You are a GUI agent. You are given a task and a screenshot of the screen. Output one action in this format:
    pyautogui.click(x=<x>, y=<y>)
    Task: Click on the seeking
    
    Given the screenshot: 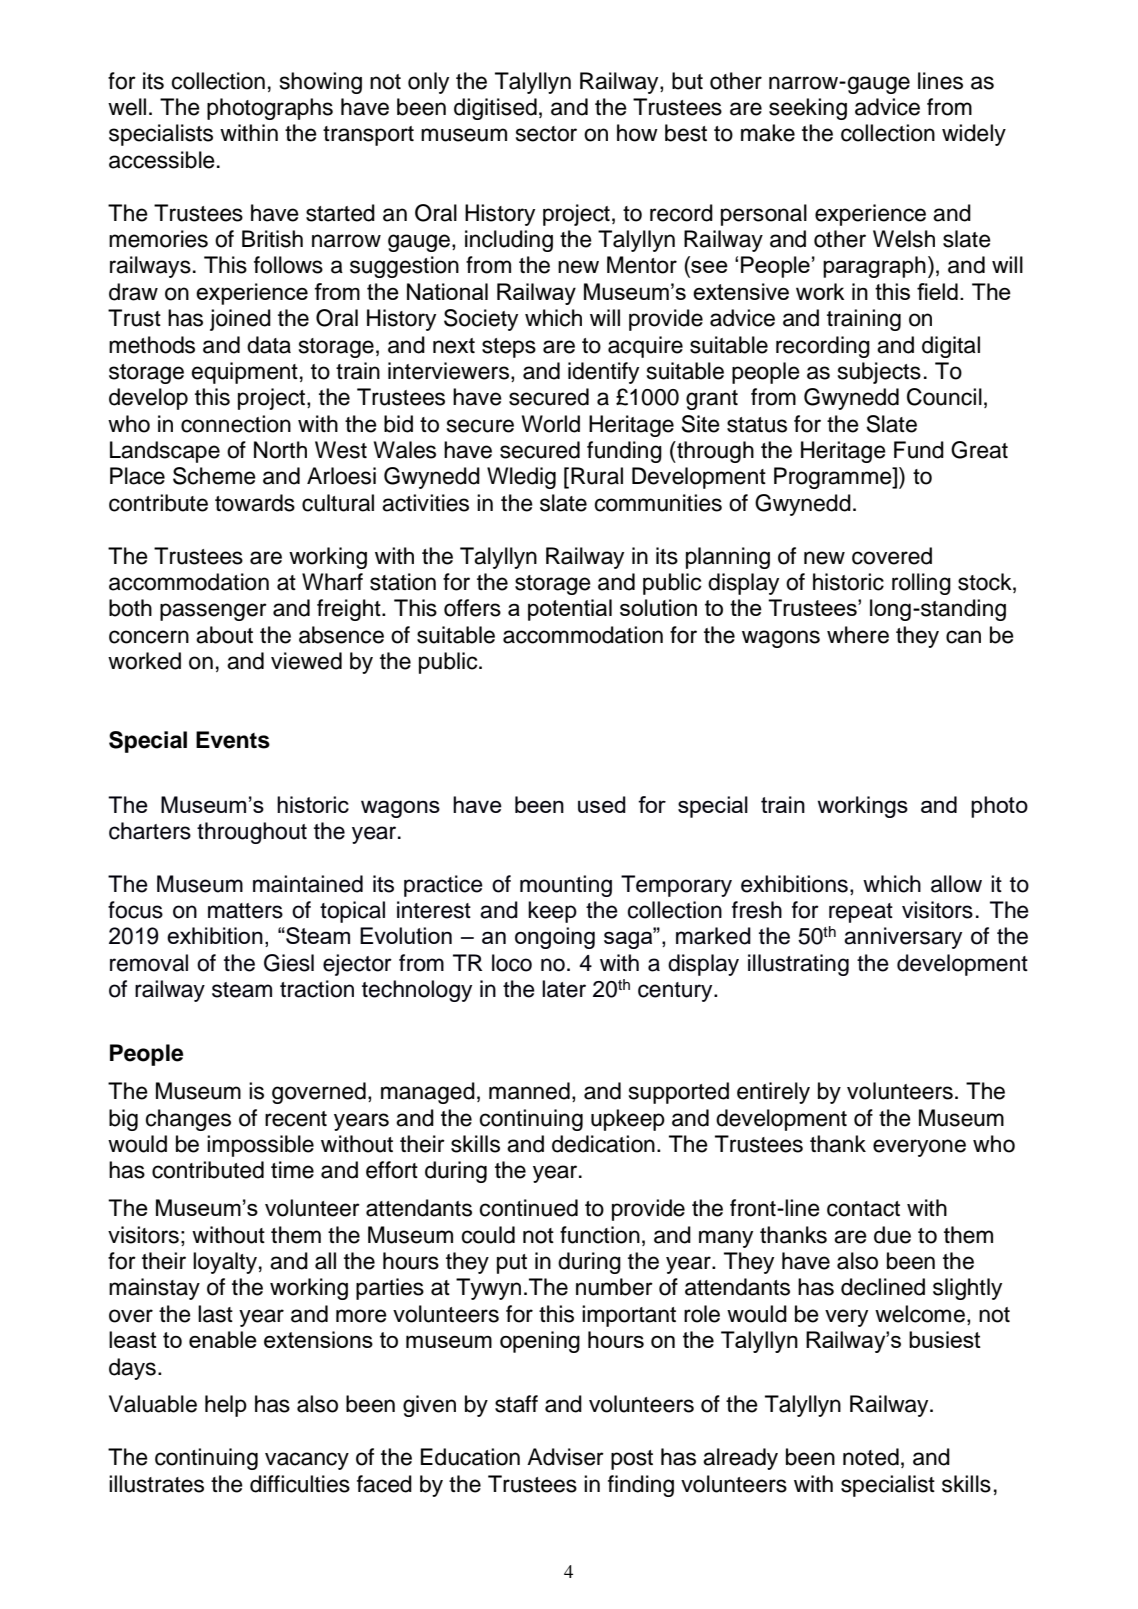 What is the action you would take?
    pyautogui.click(x=808, y=109)
